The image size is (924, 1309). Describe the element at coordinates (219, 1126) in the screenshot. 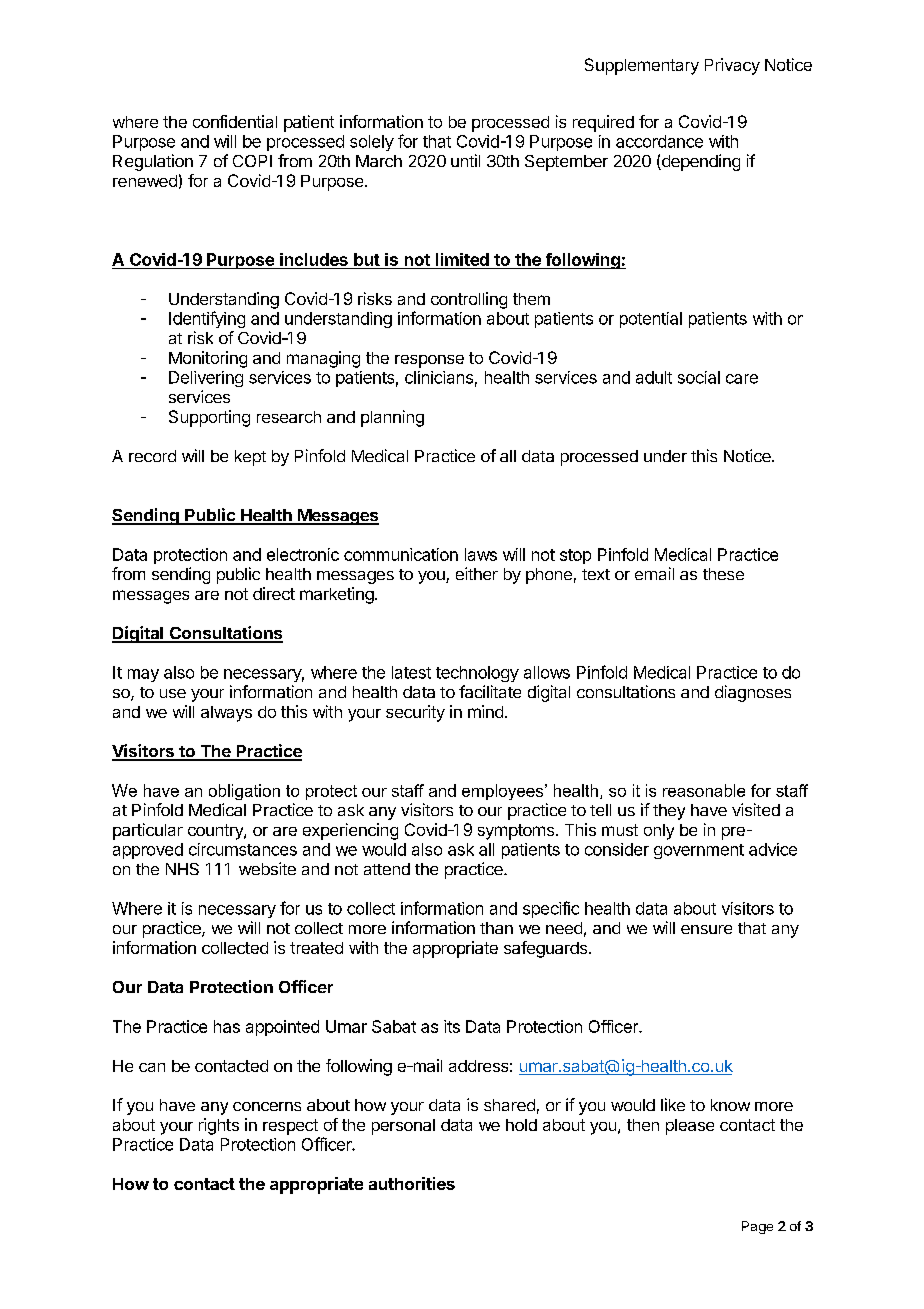

I see `rights` at that location.
